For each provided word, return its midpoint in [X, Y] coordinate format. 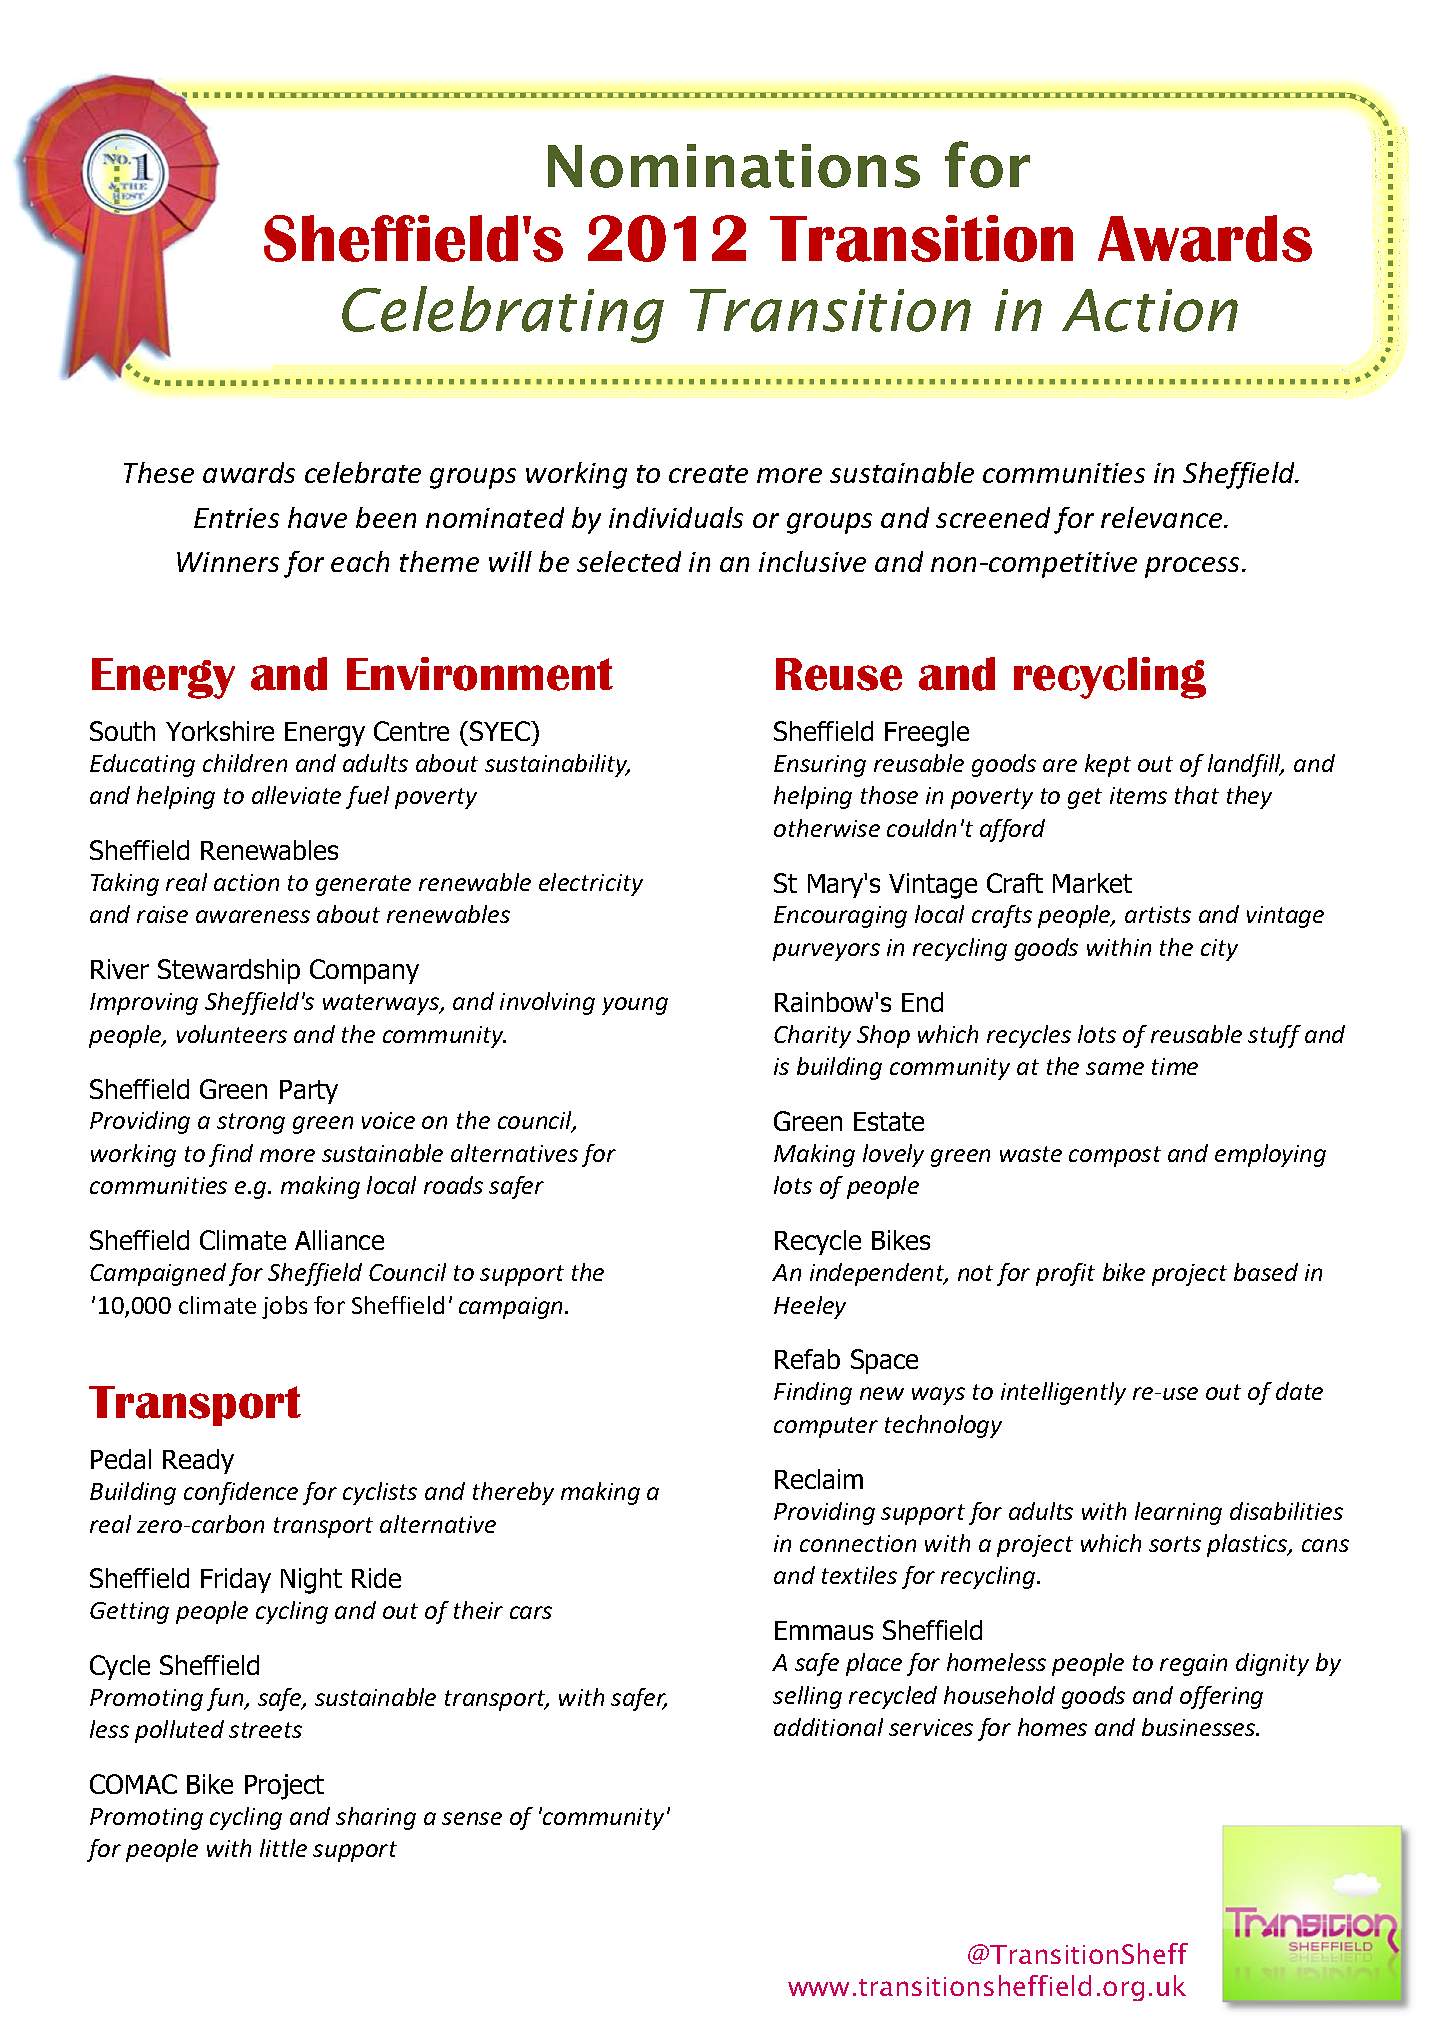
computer [826, 1427]
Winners [228, 562]
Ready [198, 1461]
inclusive [812, 561]
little [283, 1848]
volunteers [232, 1034]
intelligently [1063, 1393]
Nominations [734, 166]
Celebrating [503, 314]
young [635, 1006]
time [1175, 1066]
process [1194, 567]
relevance [1163, 517]
